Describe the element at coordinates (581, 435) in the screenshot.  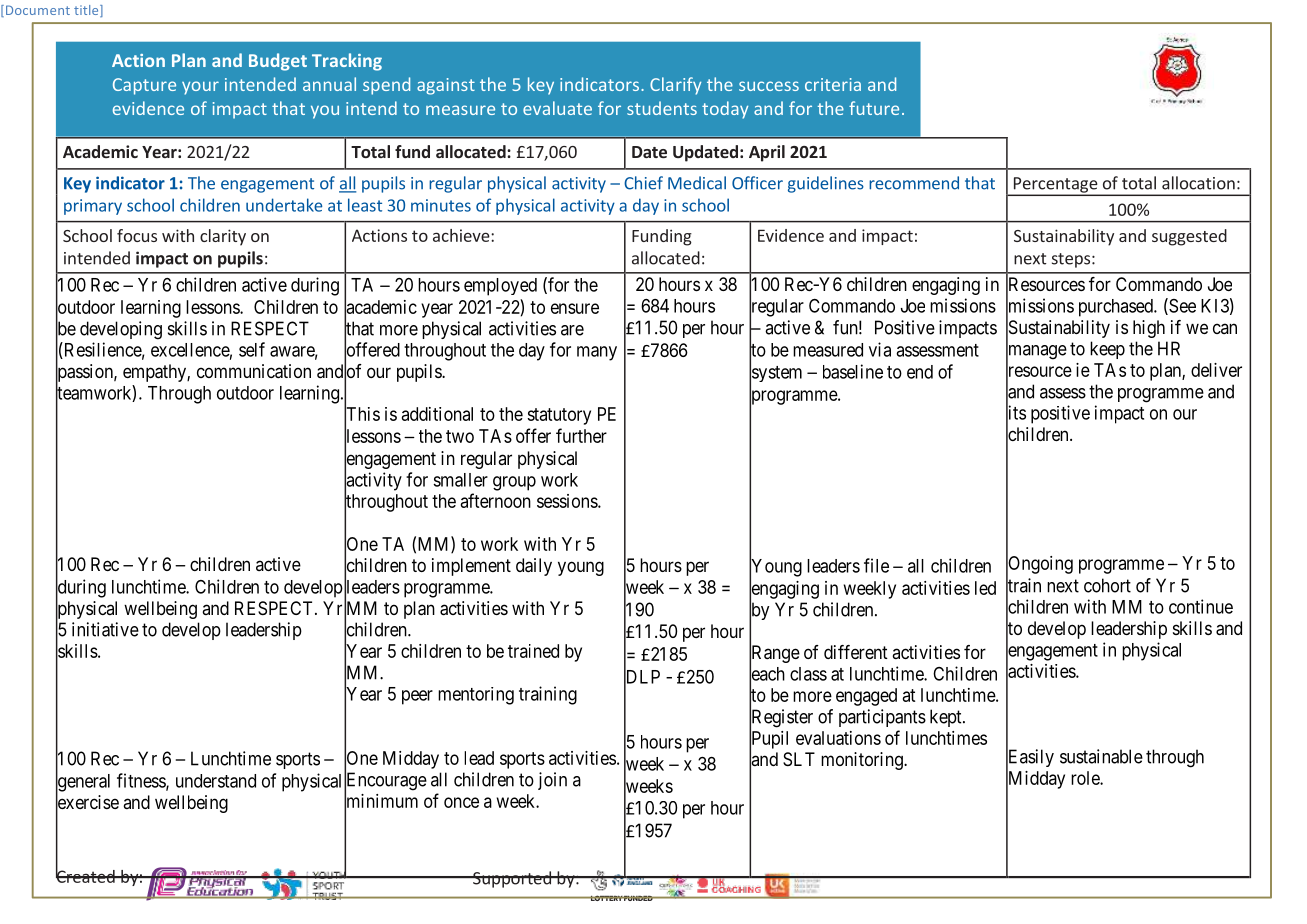
I see `further` at that location.
